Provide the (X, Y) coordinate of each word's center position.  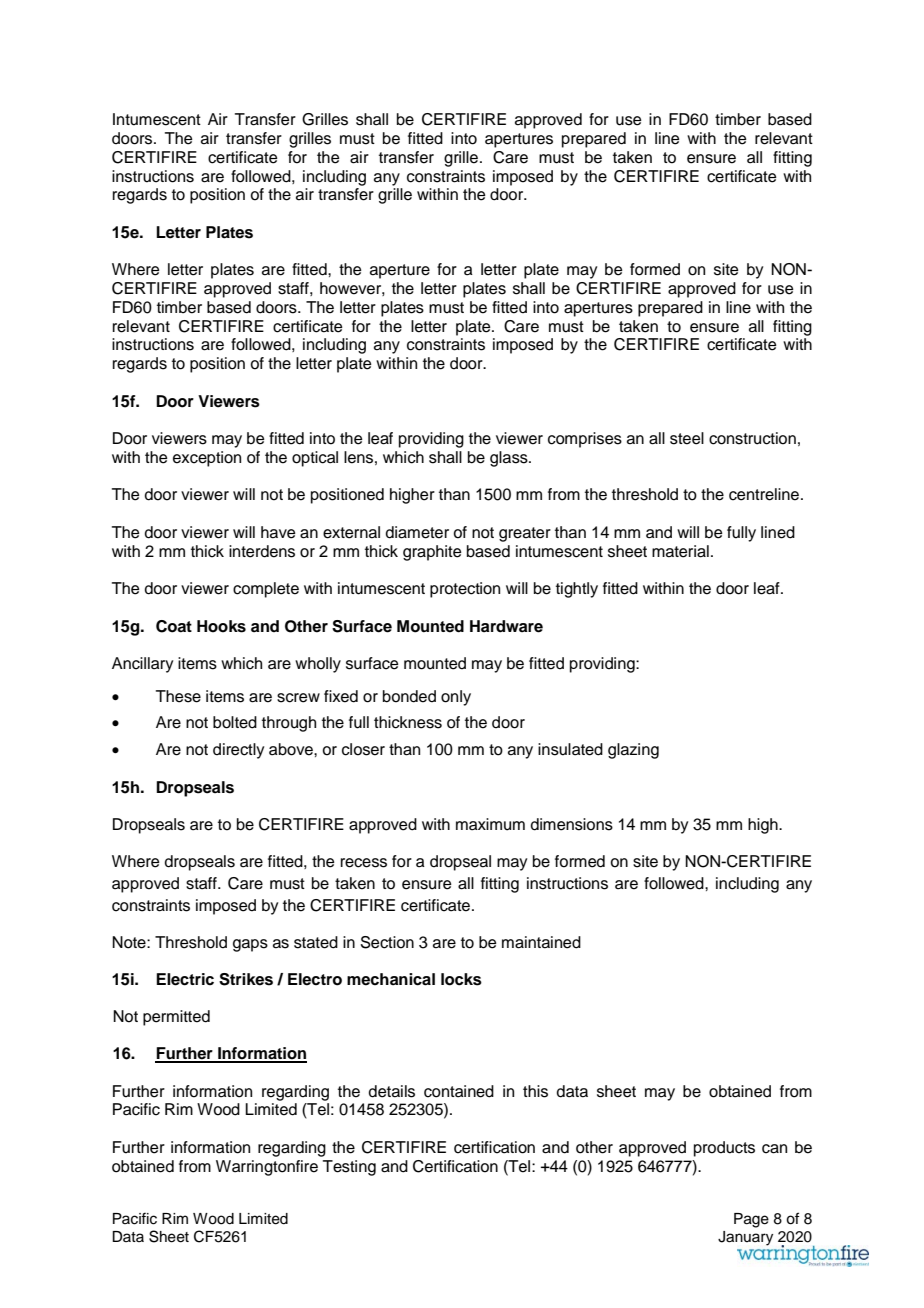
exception (207, 459)
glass (510, 459)
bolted (235, 722)
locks (461, 979)
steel (687, 438)
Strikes (246, 979)
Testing (349, 1168)
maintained (541, 942)
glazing (633, 751)
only (456, 698)
